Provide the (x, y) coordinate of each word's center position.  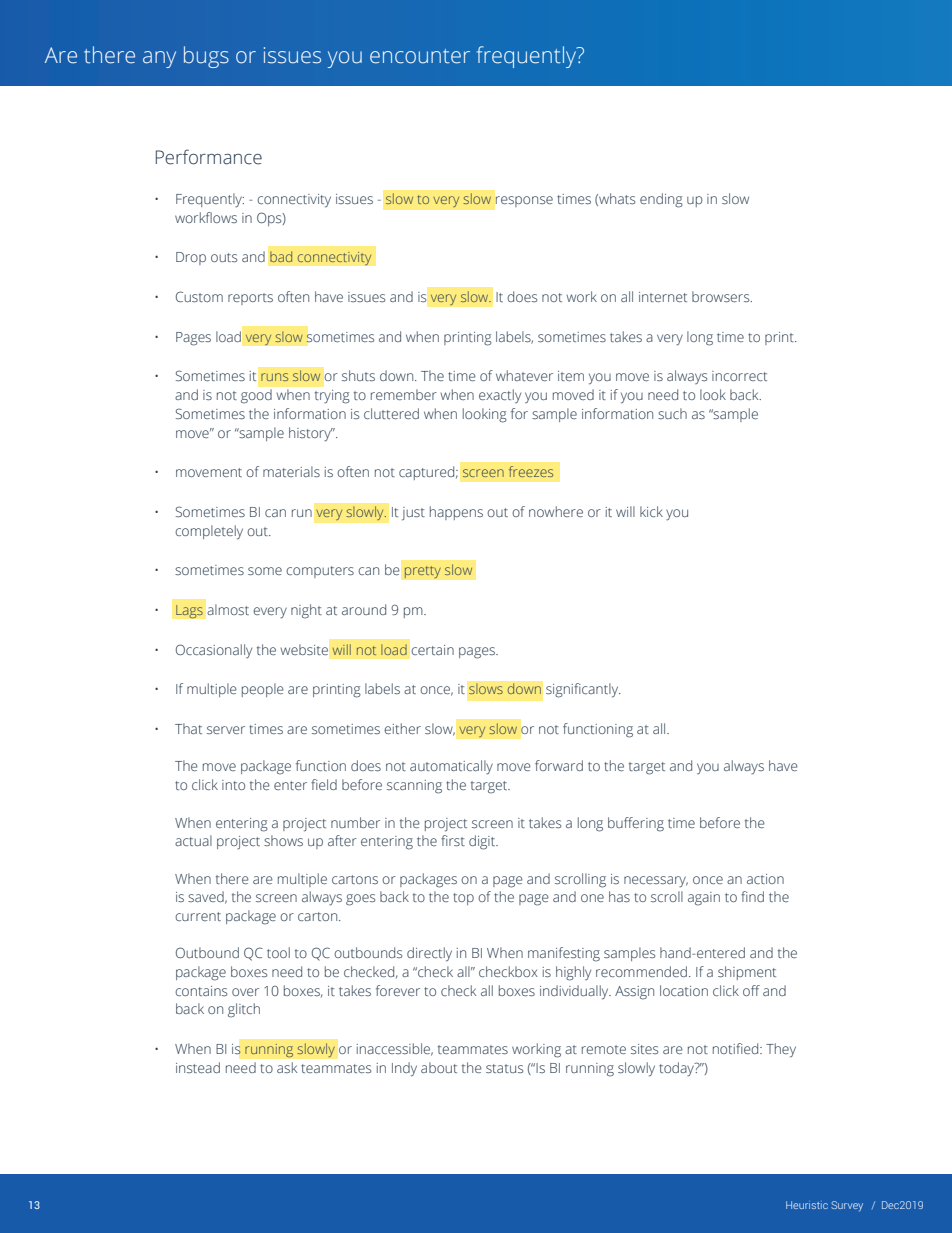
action (765, 879)
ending (661, 200)
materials (291, 471)
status (504, 1068)
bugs (206, 57)
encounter (420, 56)
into (233, 785)
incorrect (739, 376)
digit (483, 842)
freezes (531, 471)
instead (198, 1067)
